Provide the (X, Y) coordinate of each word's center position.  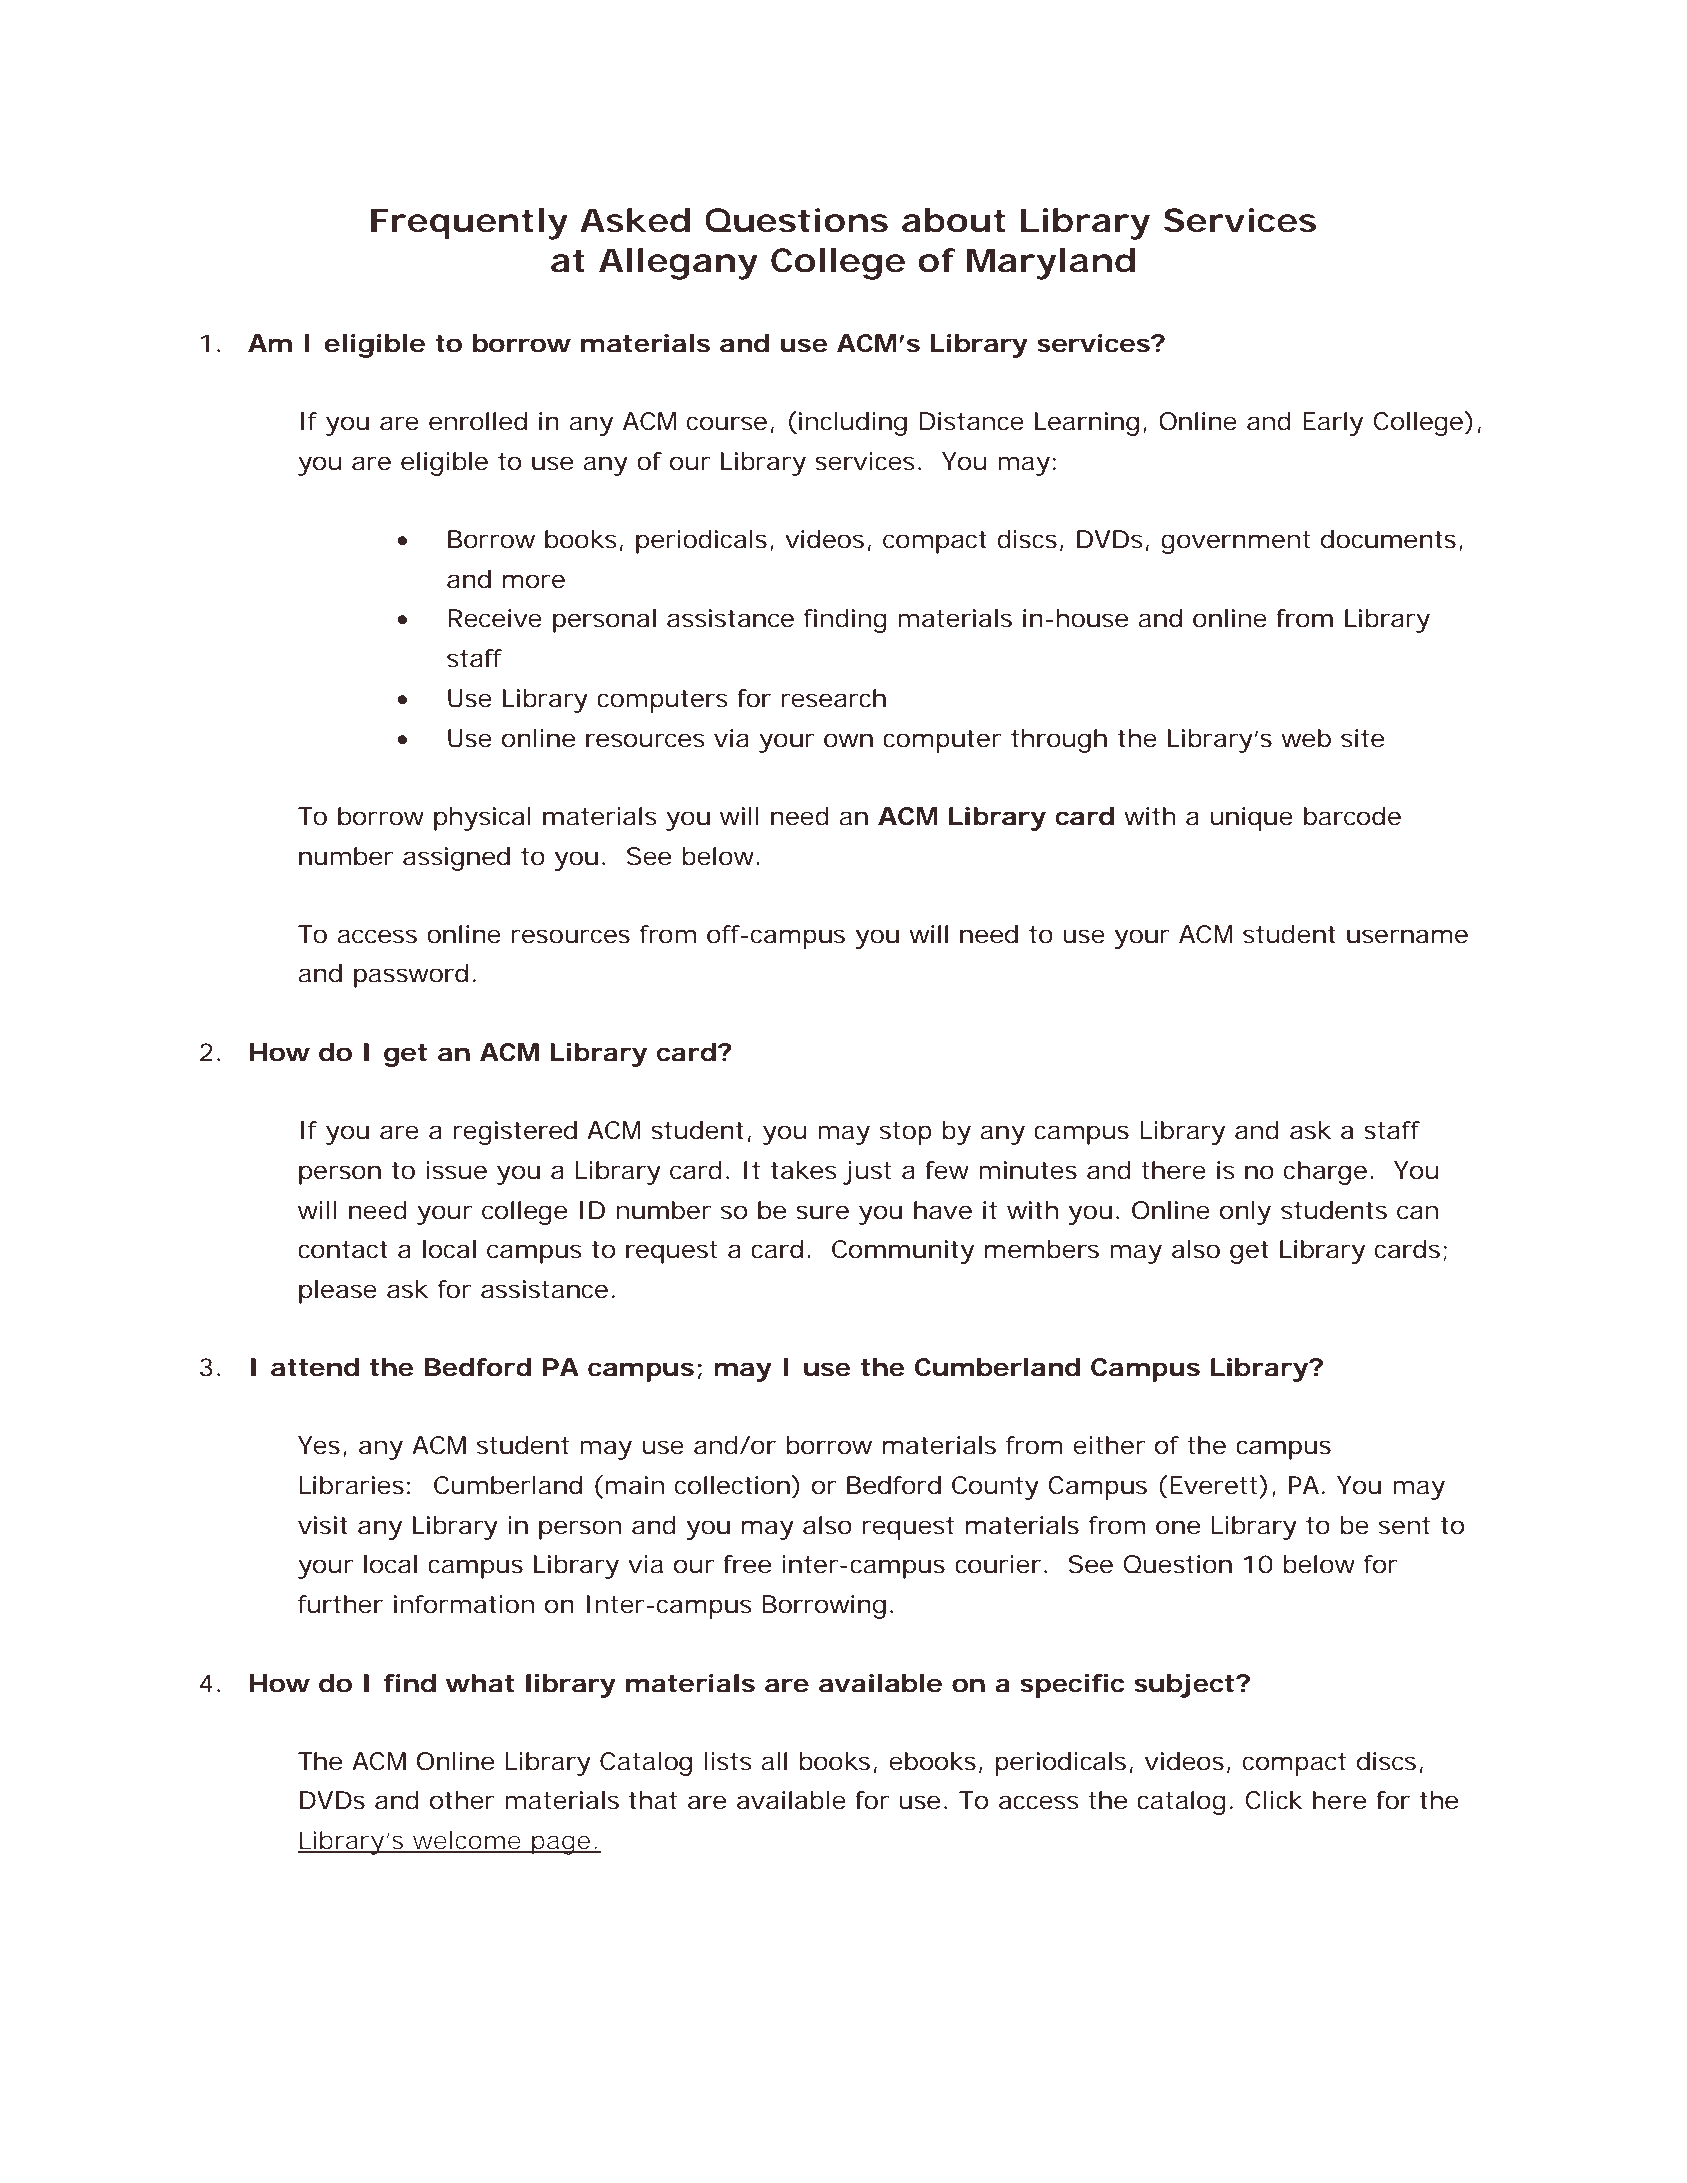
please (338, 1292)
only (1245, 1213)
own (848, 740)
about (953, 220)
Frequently (469, 224)
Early (1333, 424)
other (462, 1800)
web (1306, 738)
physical (482, 819)
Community (903, 1252)
